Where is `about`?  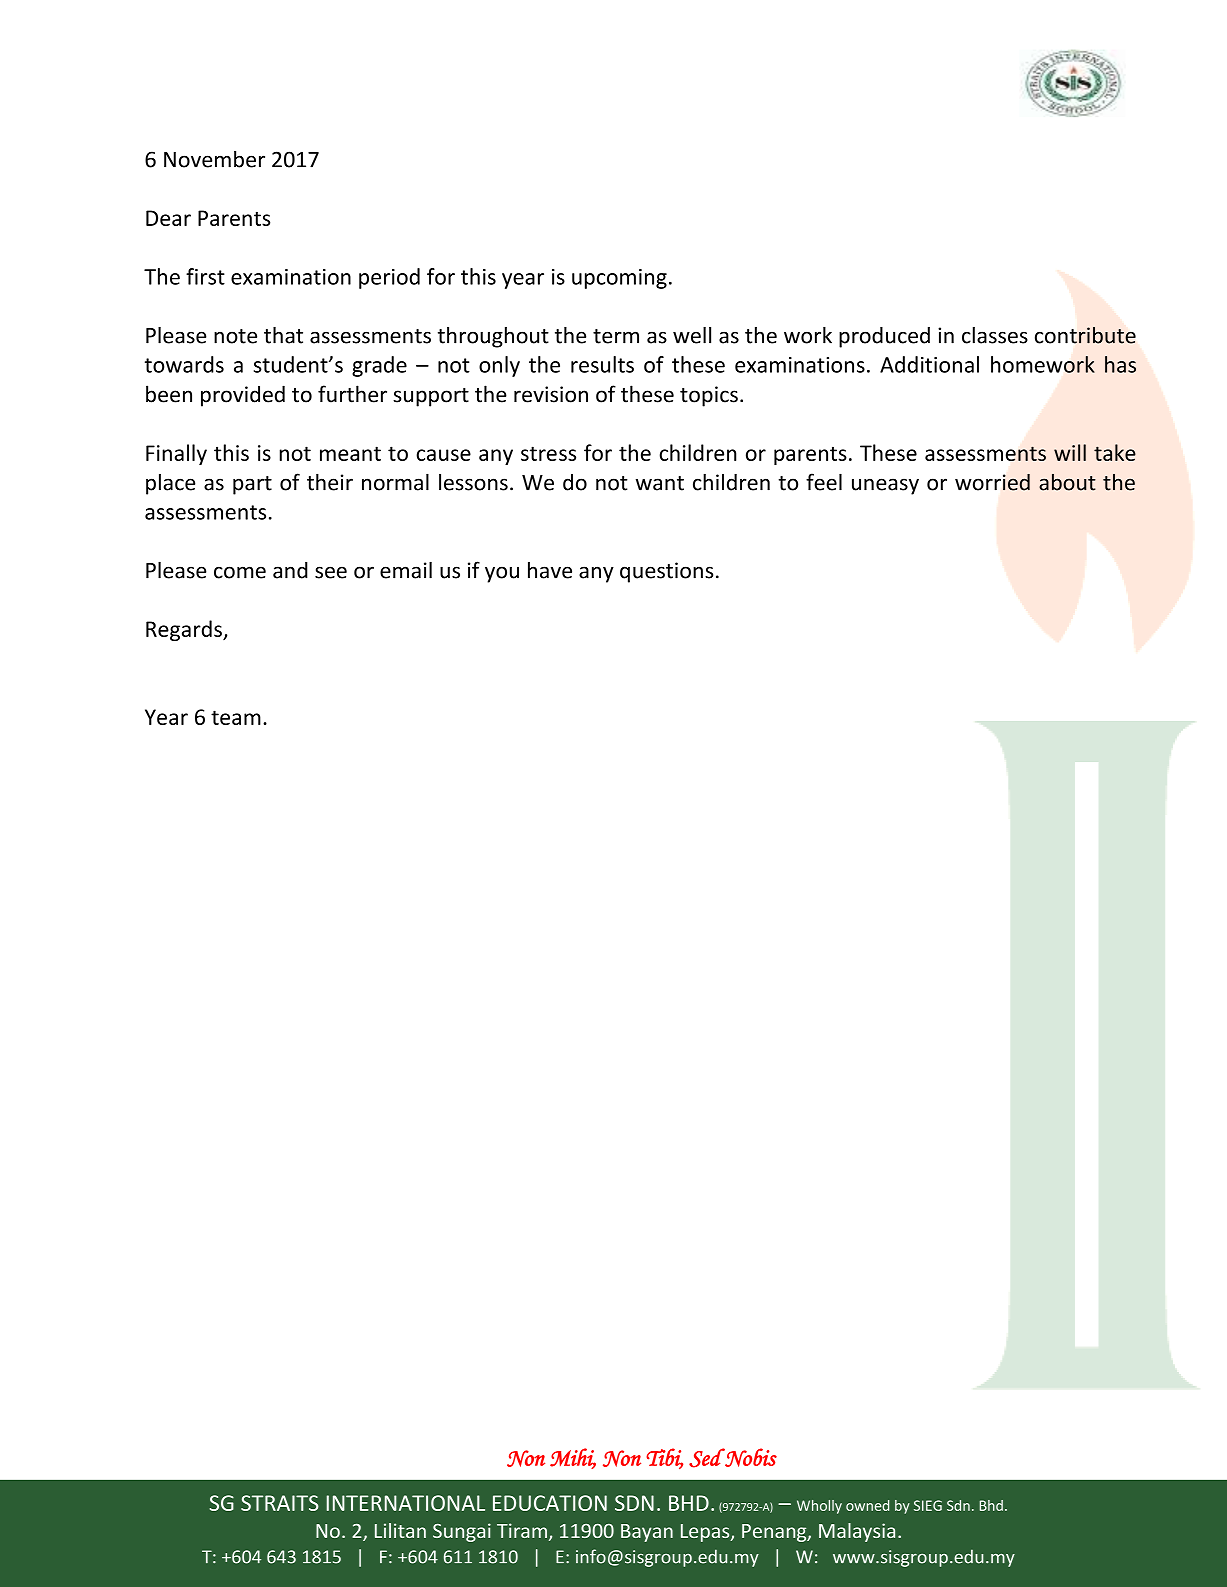
about is located at coordinates (1067, 482).
